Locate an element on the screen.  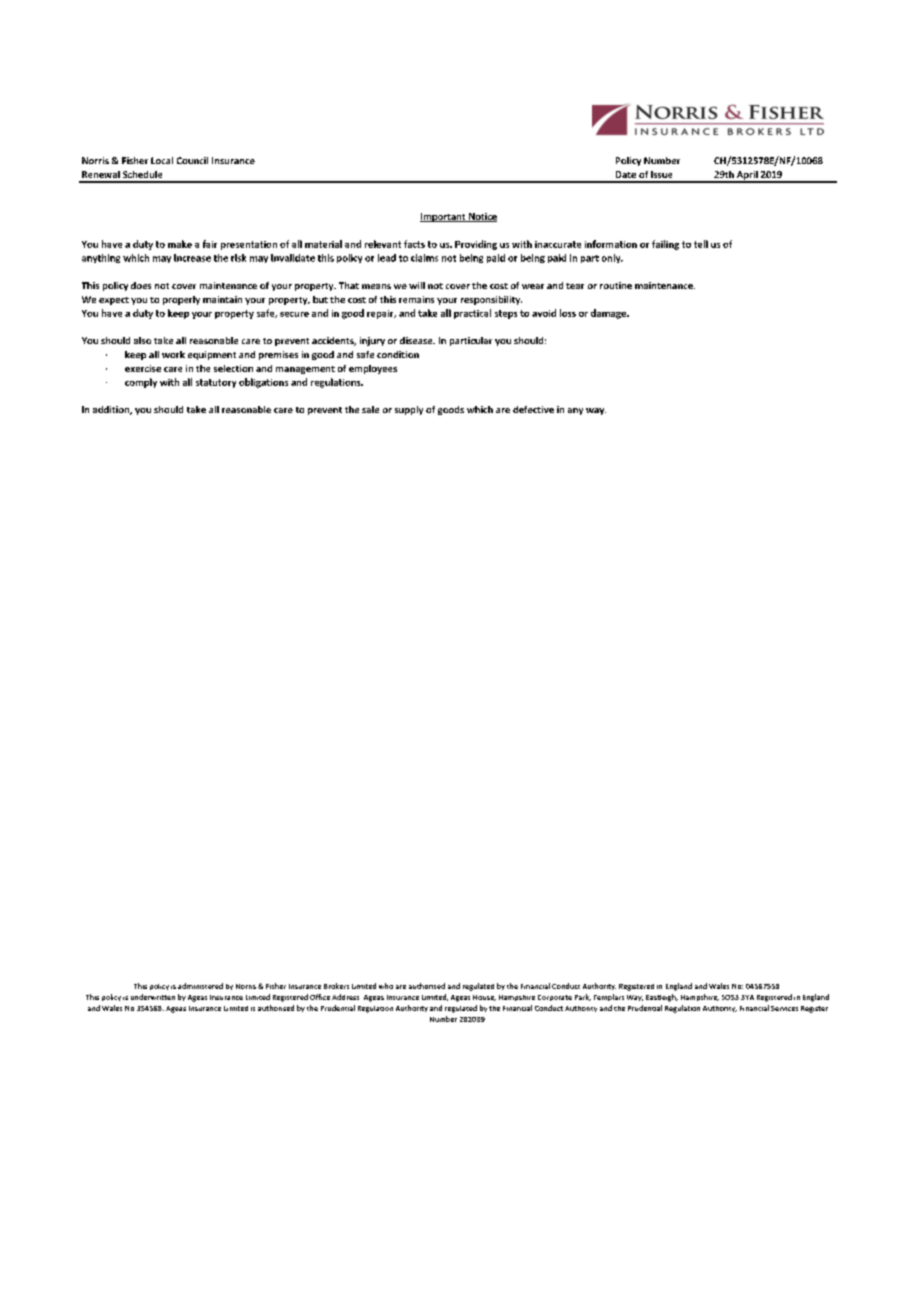
defective is located at coordinates (533, 409).
